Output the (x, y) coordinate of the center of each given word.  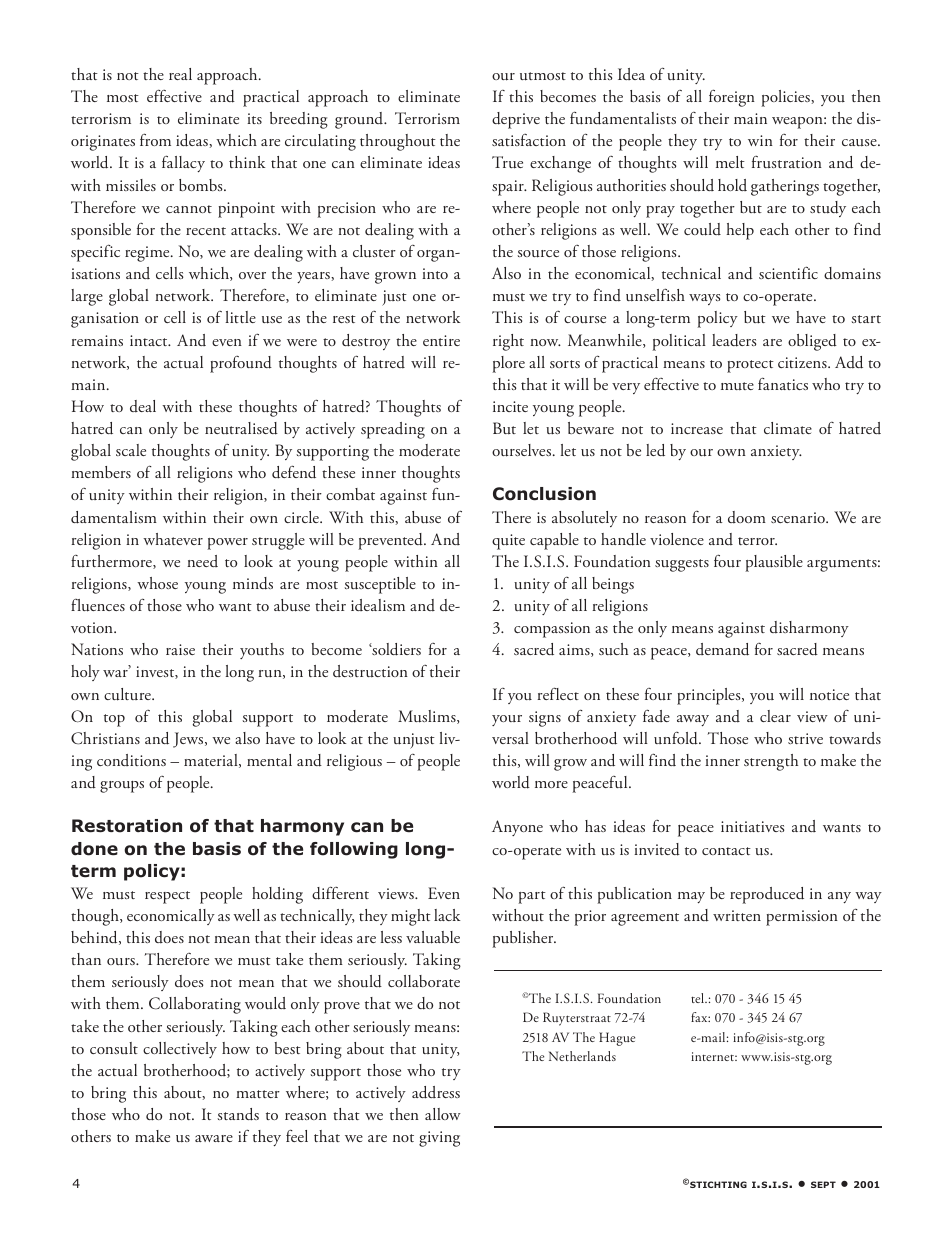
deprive (516, 120)
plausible (774, 563)
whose (157, 583)
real (180, 74)
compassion (552, 630)
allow (443, 1114)
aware (214, 1138)
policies (786, 98)
